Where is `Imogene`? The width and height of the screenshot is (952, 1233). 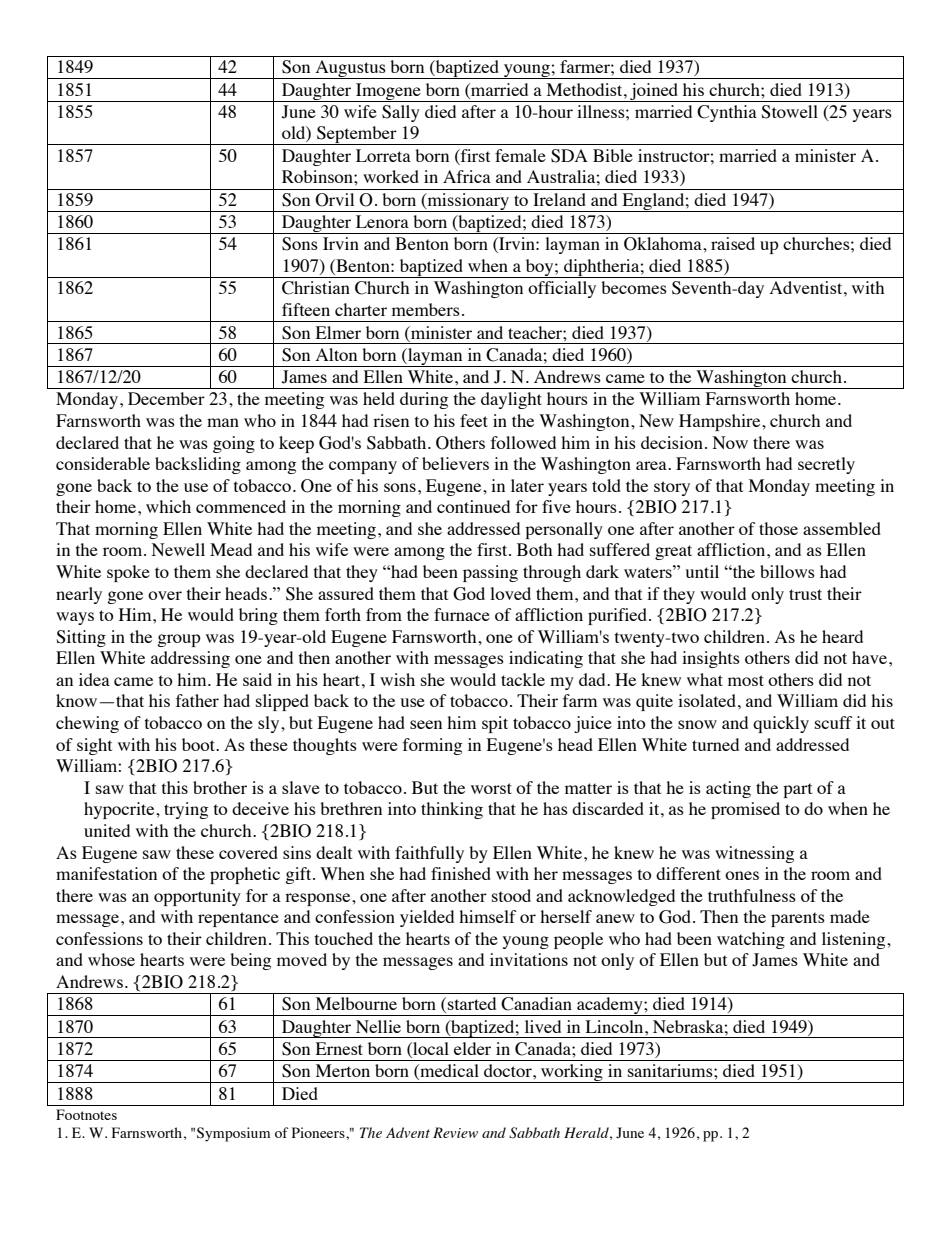
Imogene is located at coordinates (388, 92).
